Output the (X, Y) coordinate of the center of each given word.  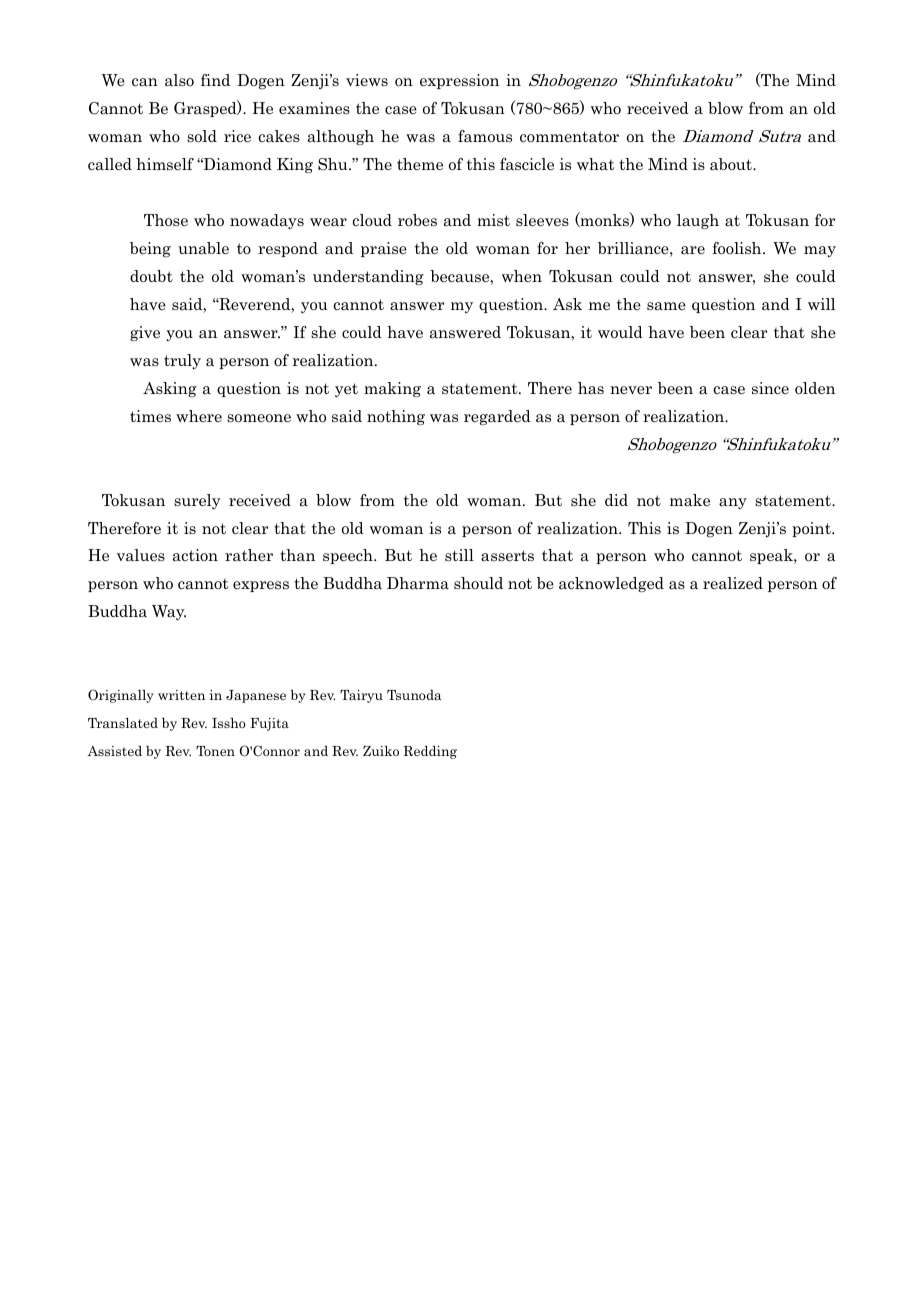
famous (485, 136)
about (732, 164)
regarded (497, 417)
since (770, 388)
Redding (430, 752)
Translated (123, 723)
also (179, 80)
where (199, 416)
